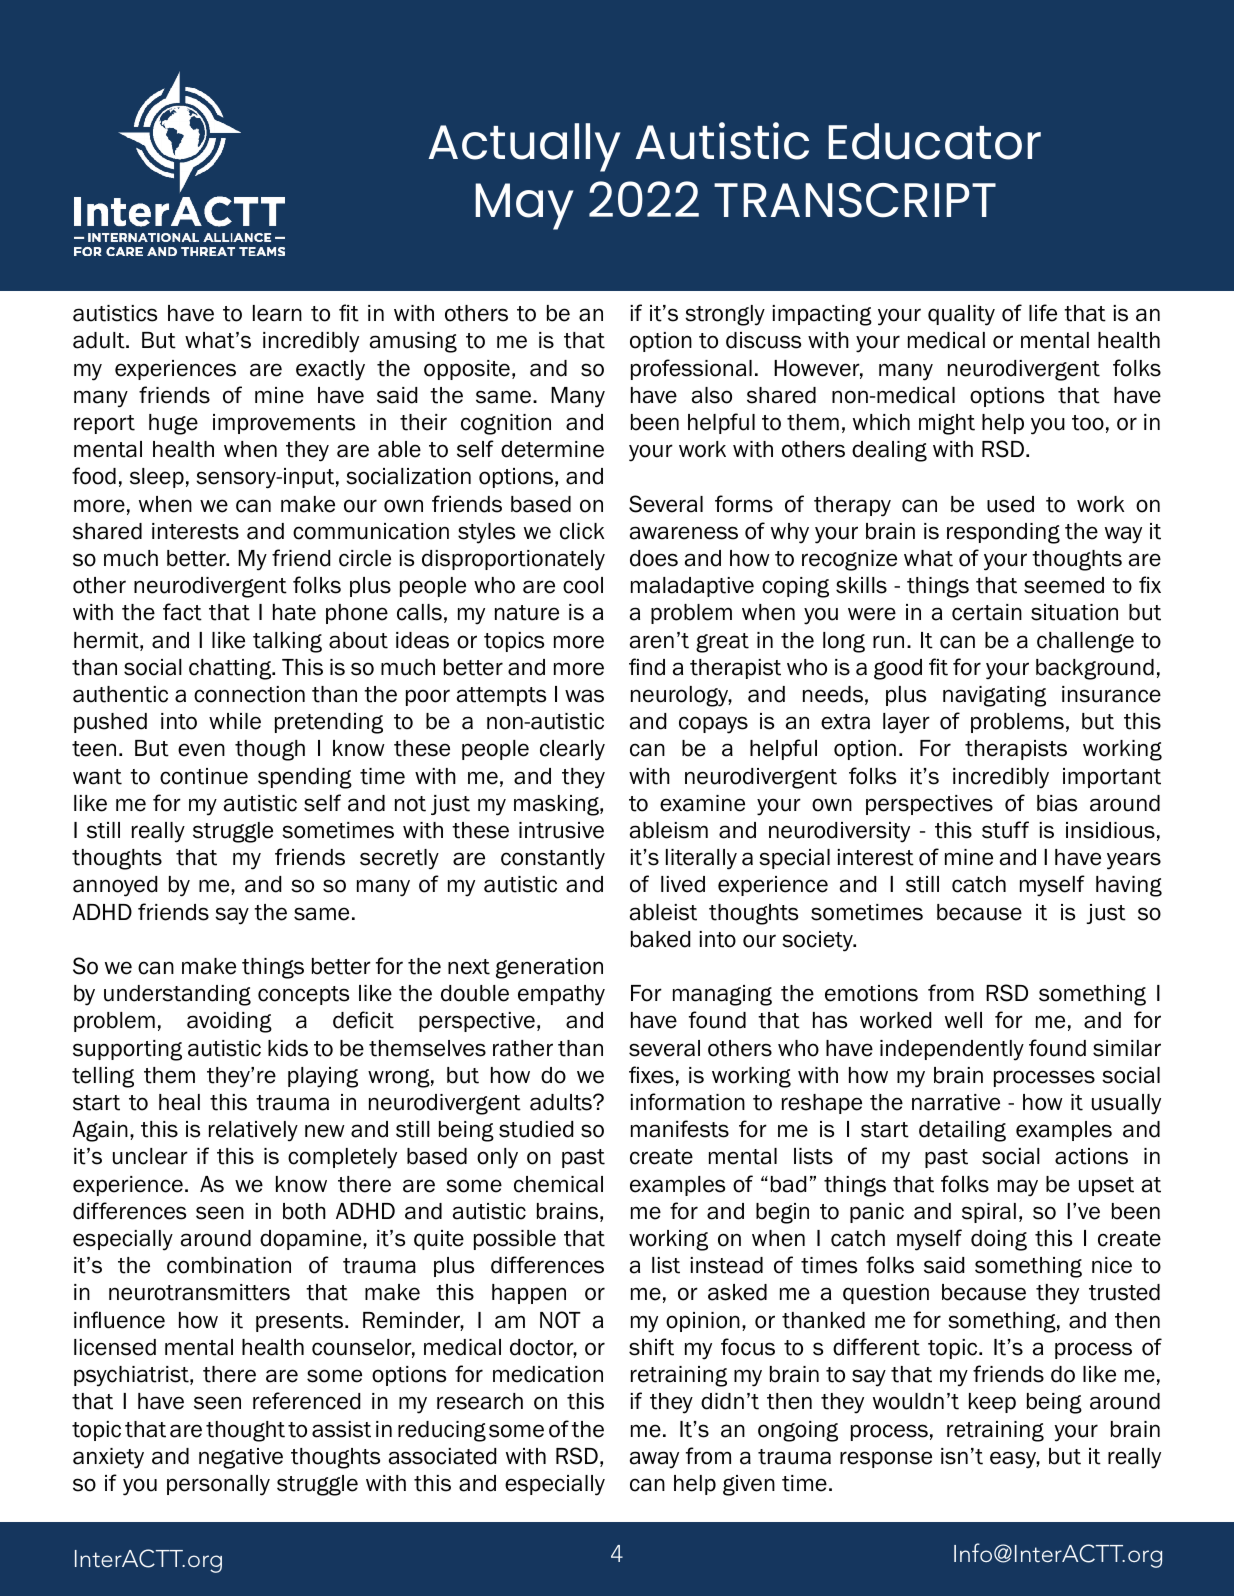  I want to click on click, so click(582, 531).
